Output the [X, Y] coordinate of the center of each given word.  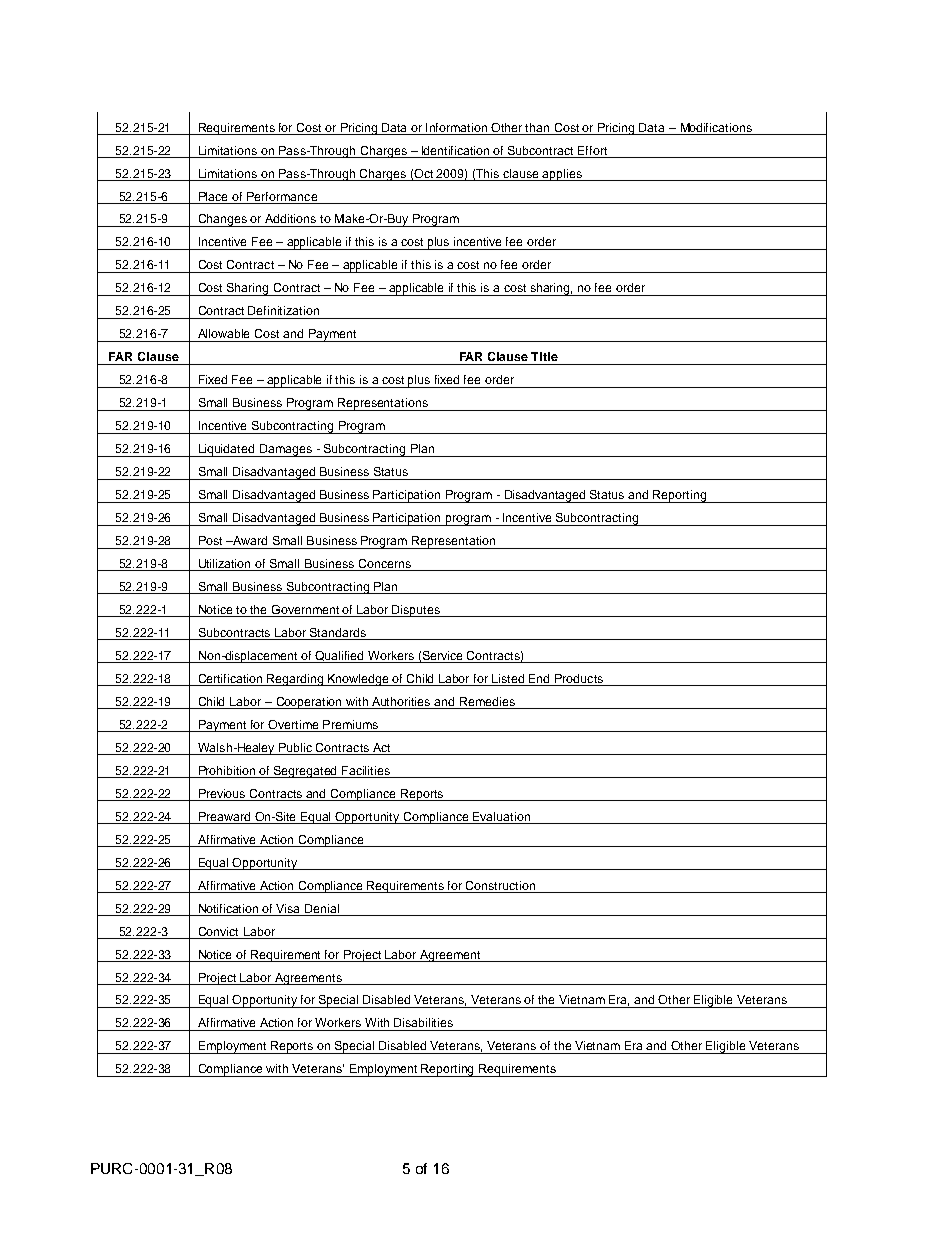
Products [579, 680]
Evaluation [501, 816]
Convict [218, 931]
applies [562, 175]
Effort [592, 150]
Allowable [223, 333]
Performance [282, 196]
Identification [455, 150]
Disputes [417, 611]
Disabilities [423, 1022]
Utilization [225, 565]
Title [544, 356]
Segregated [306, 772]
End [539, 680]
